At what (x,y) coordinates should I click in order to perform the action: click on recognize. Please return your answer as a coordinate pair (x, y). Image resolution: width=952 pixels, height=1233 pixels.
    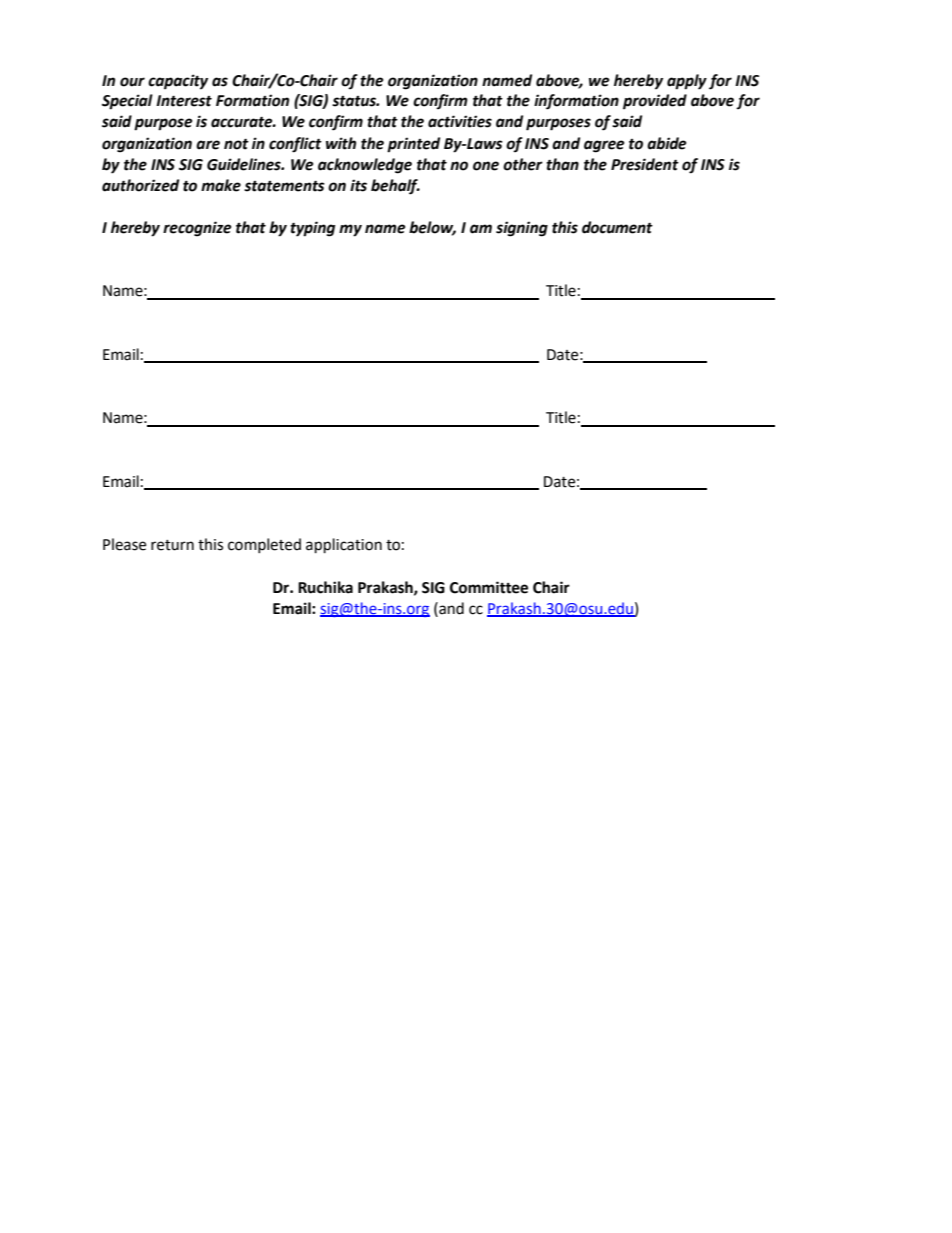
    Looking at the image, I should click on (197, 229).
